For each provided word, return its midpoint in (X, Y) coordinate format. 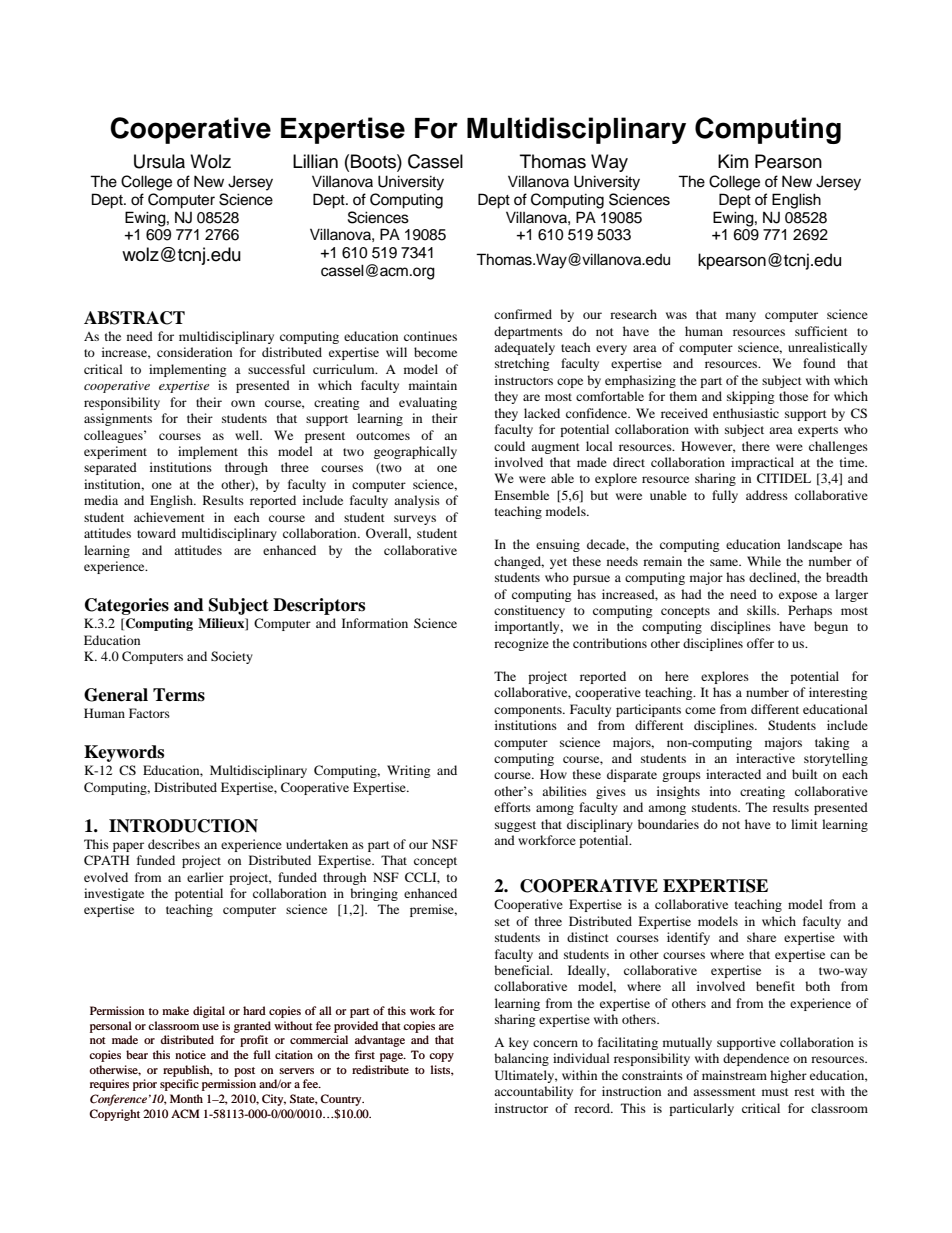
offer (760, 643)
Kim (733, 161)
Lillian (315, 161)
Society (232, 657)
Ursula (159, 161)
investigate (114, 894)
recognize (521, 644)
